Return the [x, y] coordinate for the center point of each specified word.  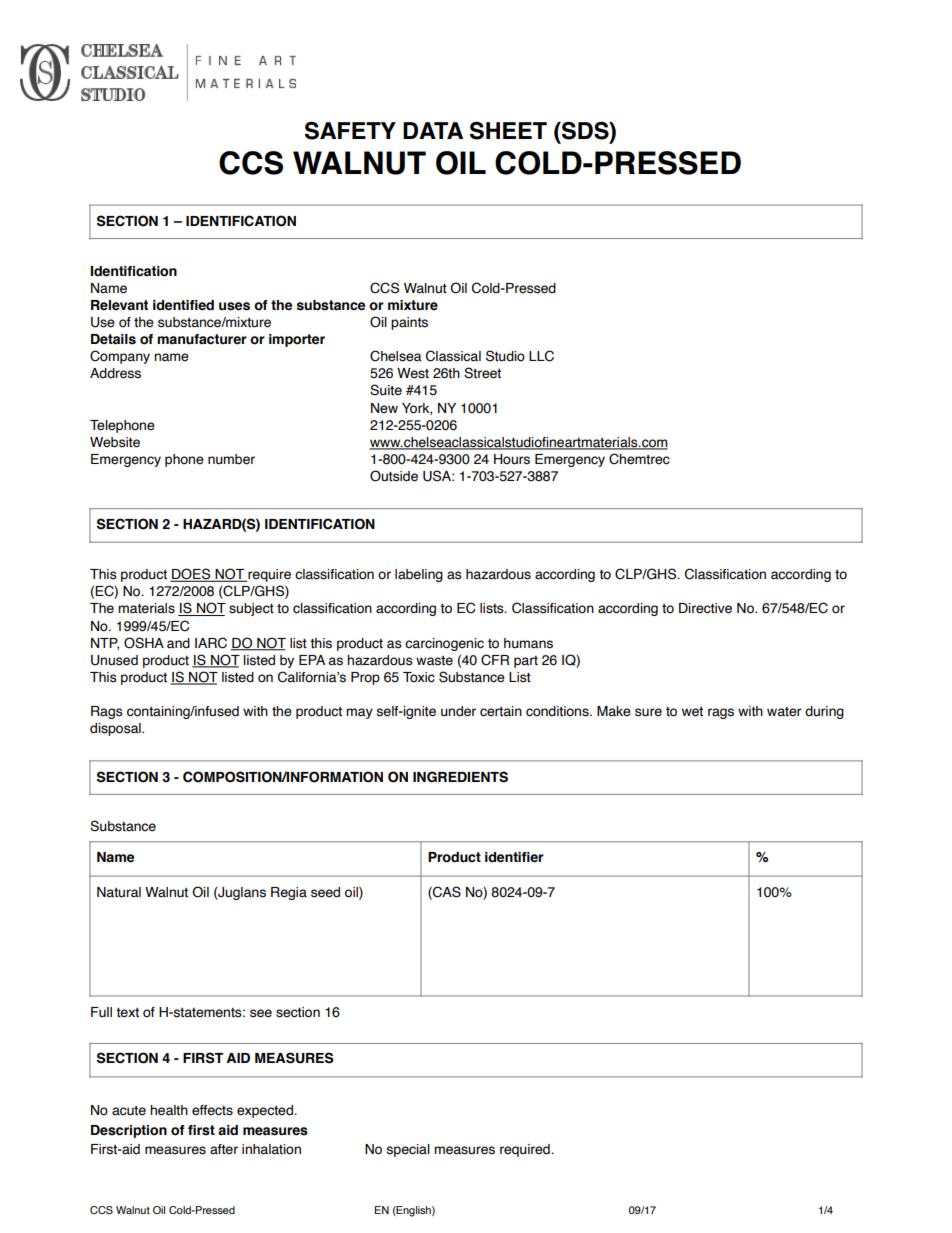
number [231, 459]
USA [438, 476]
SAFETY [350, 131]
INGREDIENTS [460, 777]
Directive [705, 608]
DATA [433, 130]
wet [692, 712]
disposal [116, 729]
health [169, 1110]
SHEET [508, 131]
